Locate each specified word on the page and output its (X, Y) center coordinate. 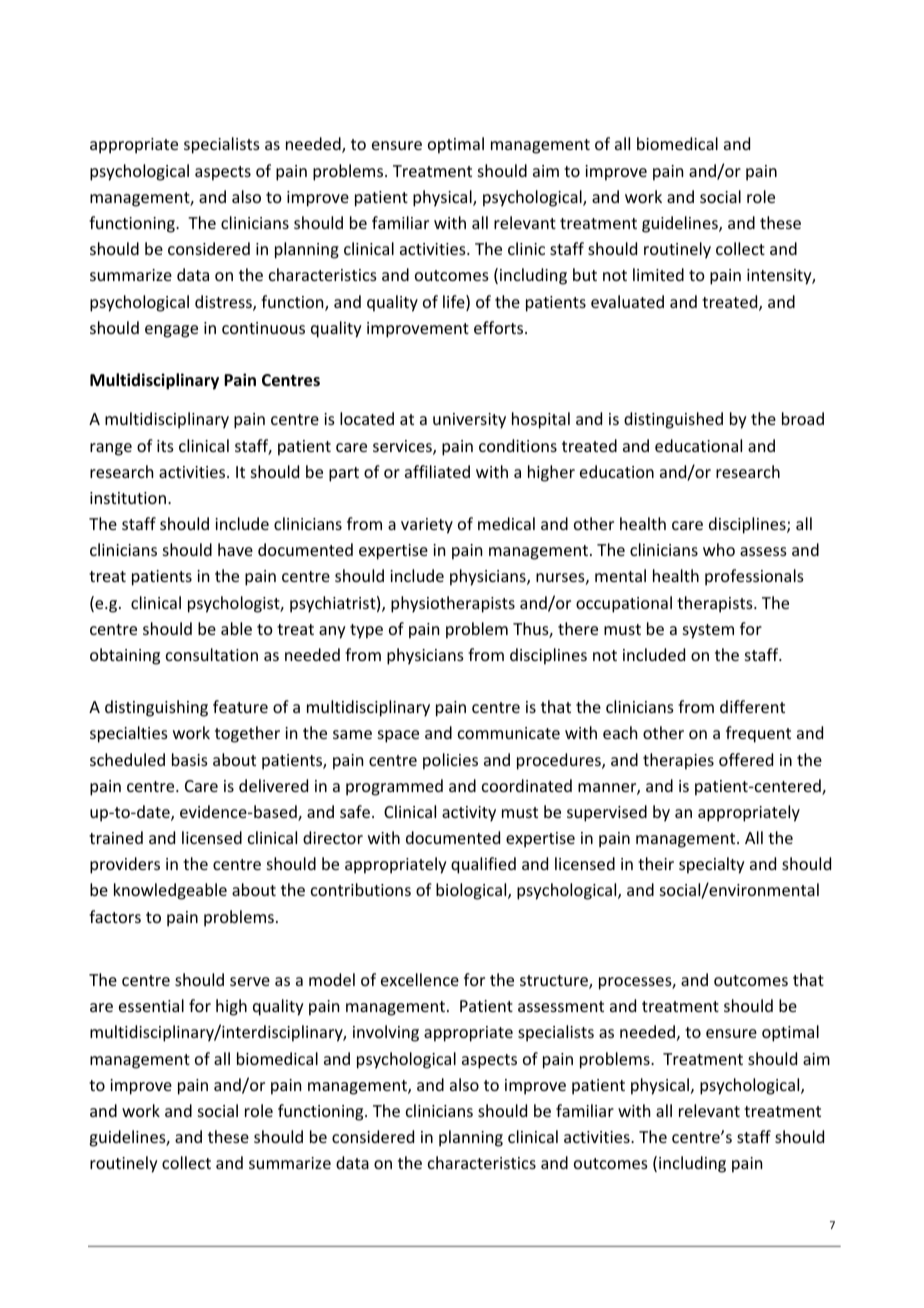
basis (190, 759)
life (455, 303)
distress (224, 303)
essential (151, 1005)
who (719, 549)
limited (658, 274)
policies (450, 761)
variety (427, 526)
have (235, 549)
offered (746, 759)
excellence (420, 979)
